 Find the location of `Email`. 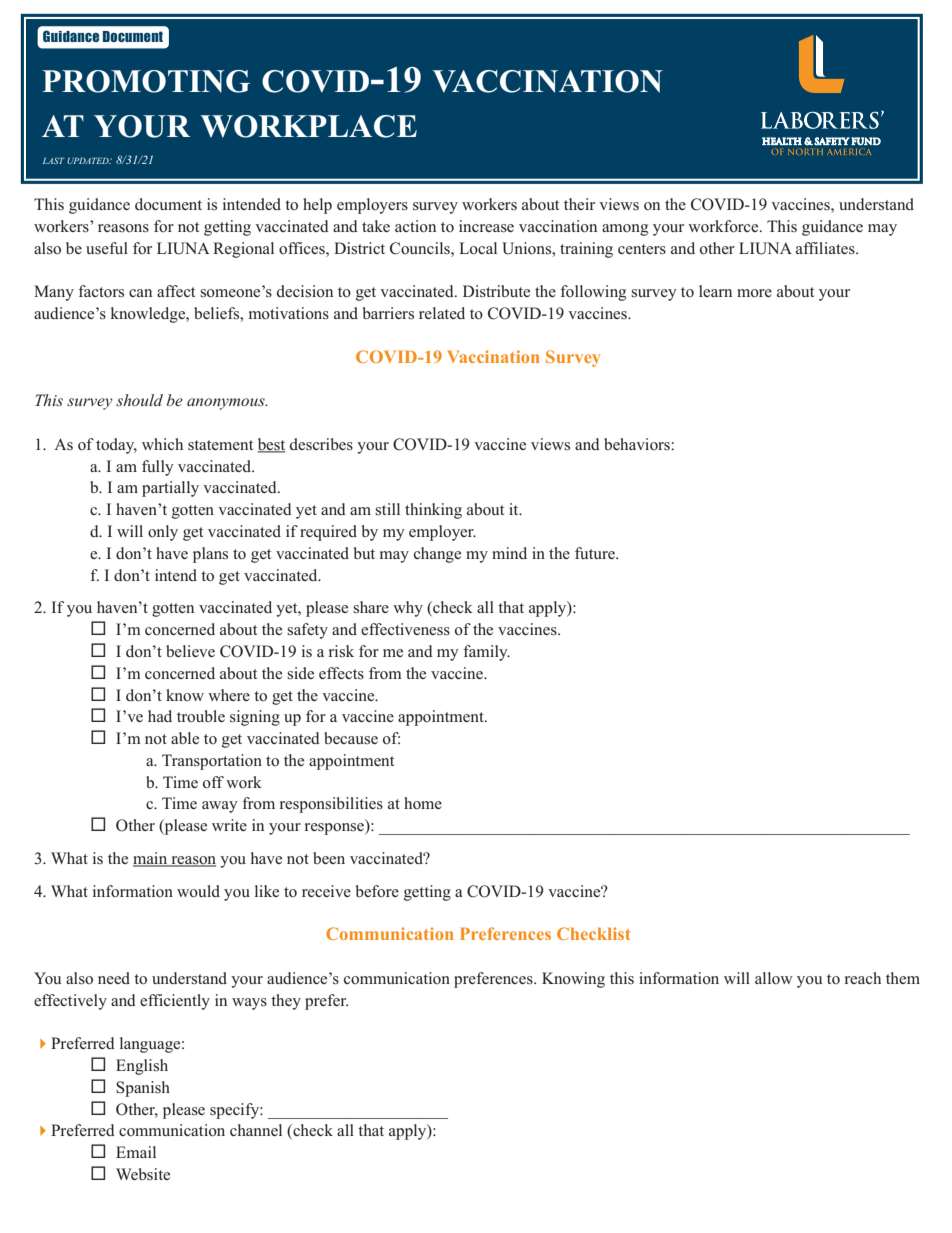

Email is located at coordinates (136, 1152).
